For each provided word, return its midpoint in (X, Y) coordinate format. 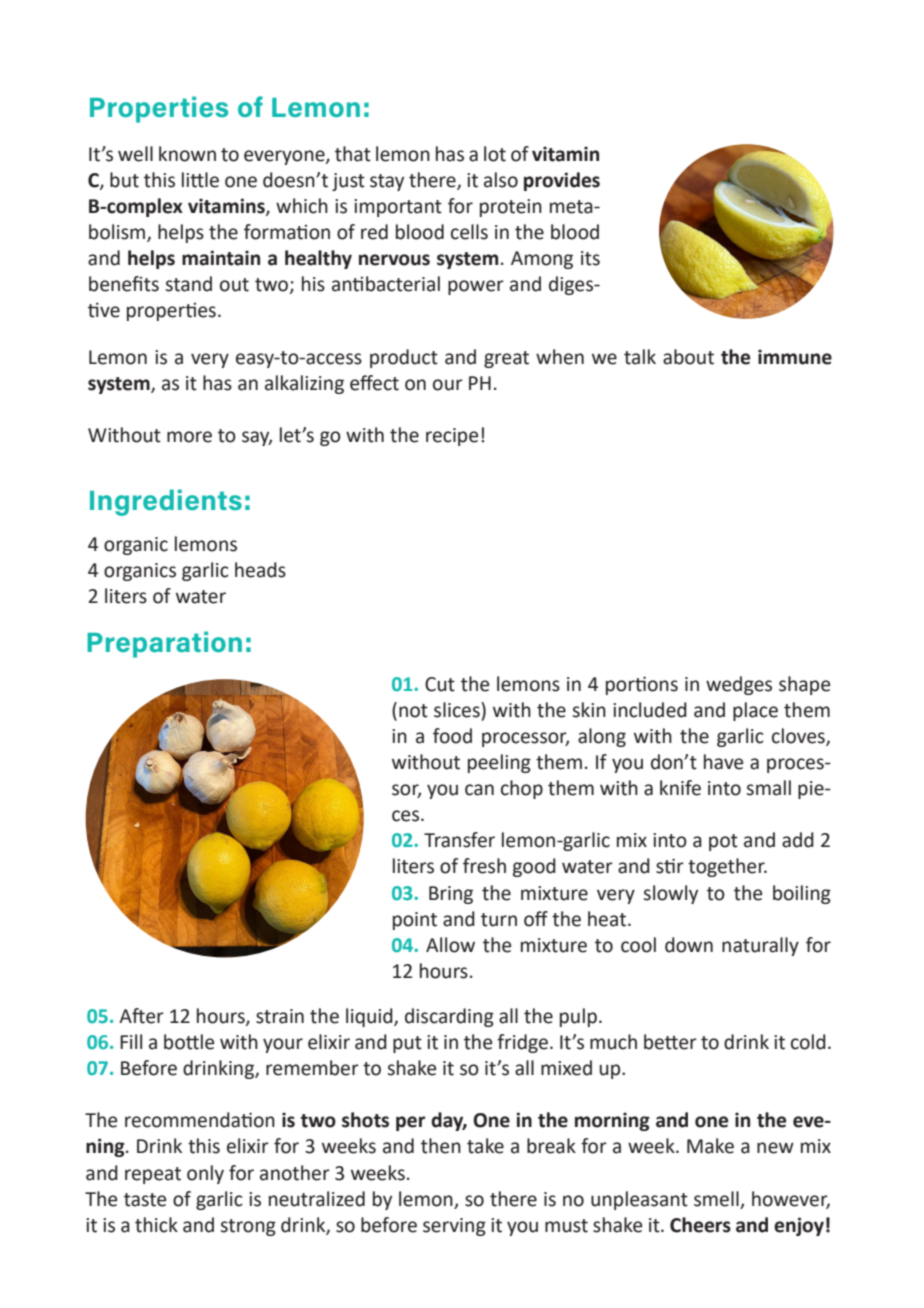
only (205, 1174)
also (501, 180)
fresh (484, 866)
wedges (739, 685)
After (141, 1016)
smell (716, 1199)
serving (454, 1227)
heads (260, 570)
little (200, 180)
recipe (452, 437)
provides (562, 181)
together (727, 867)
